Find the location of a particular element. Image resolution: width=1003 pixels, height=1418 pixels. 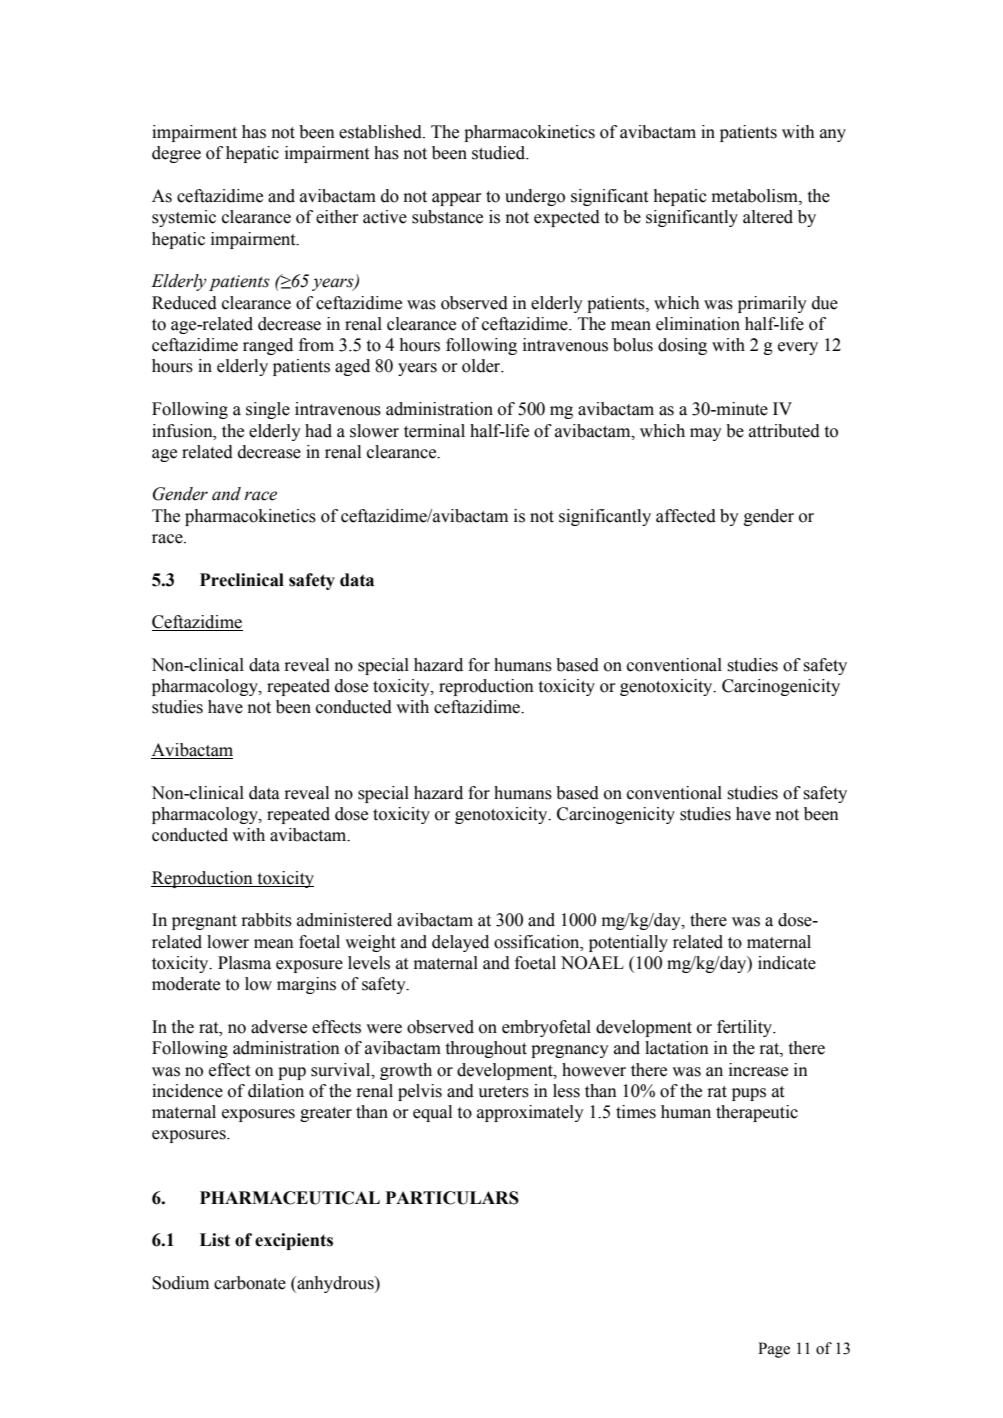

indicate is located at coordinates (787, 963).
